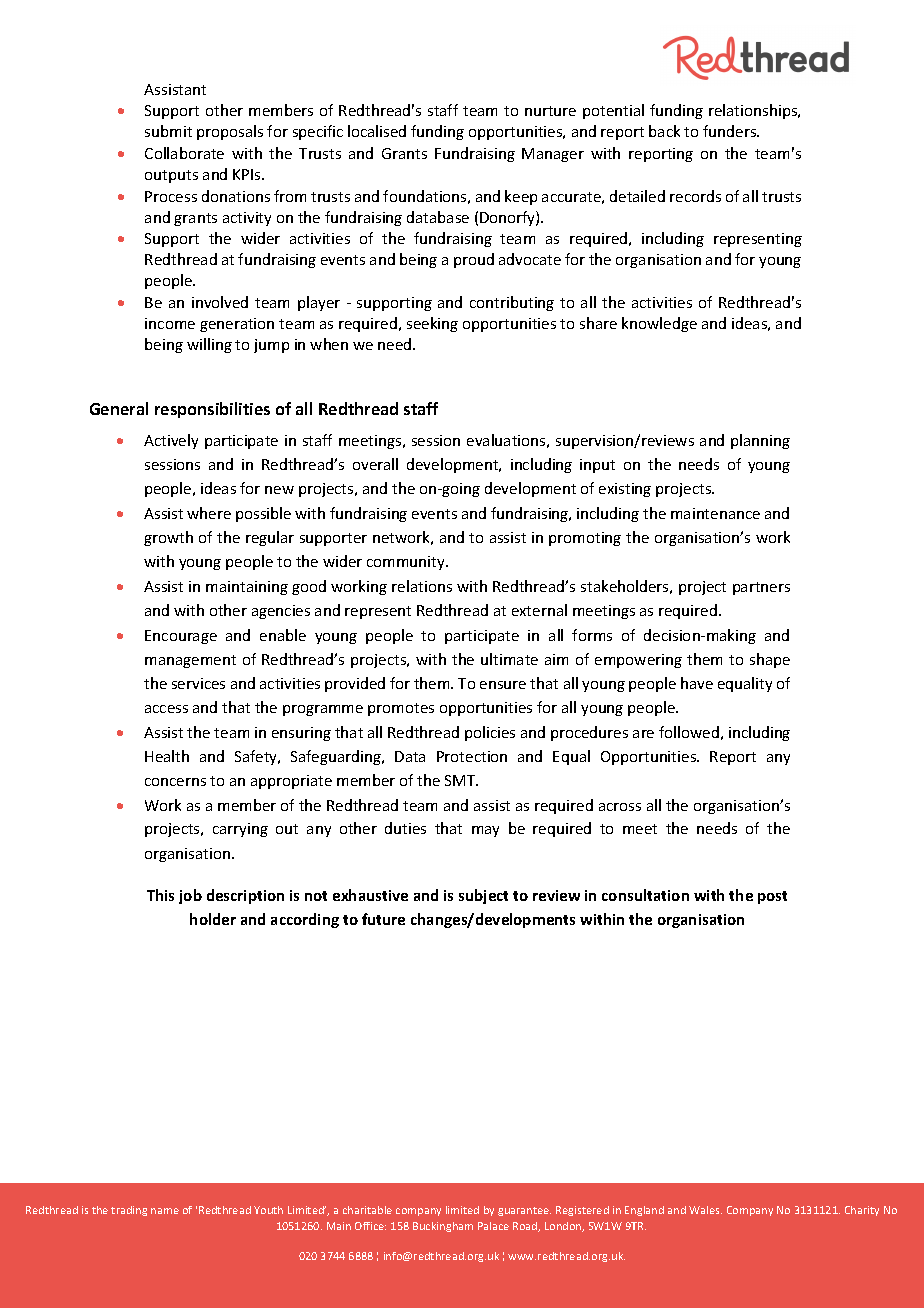 This document has width=924, height=1308. What do you see at coordinates (190, 661) in the document?
I see `management` at bounding box center [190, 661].
